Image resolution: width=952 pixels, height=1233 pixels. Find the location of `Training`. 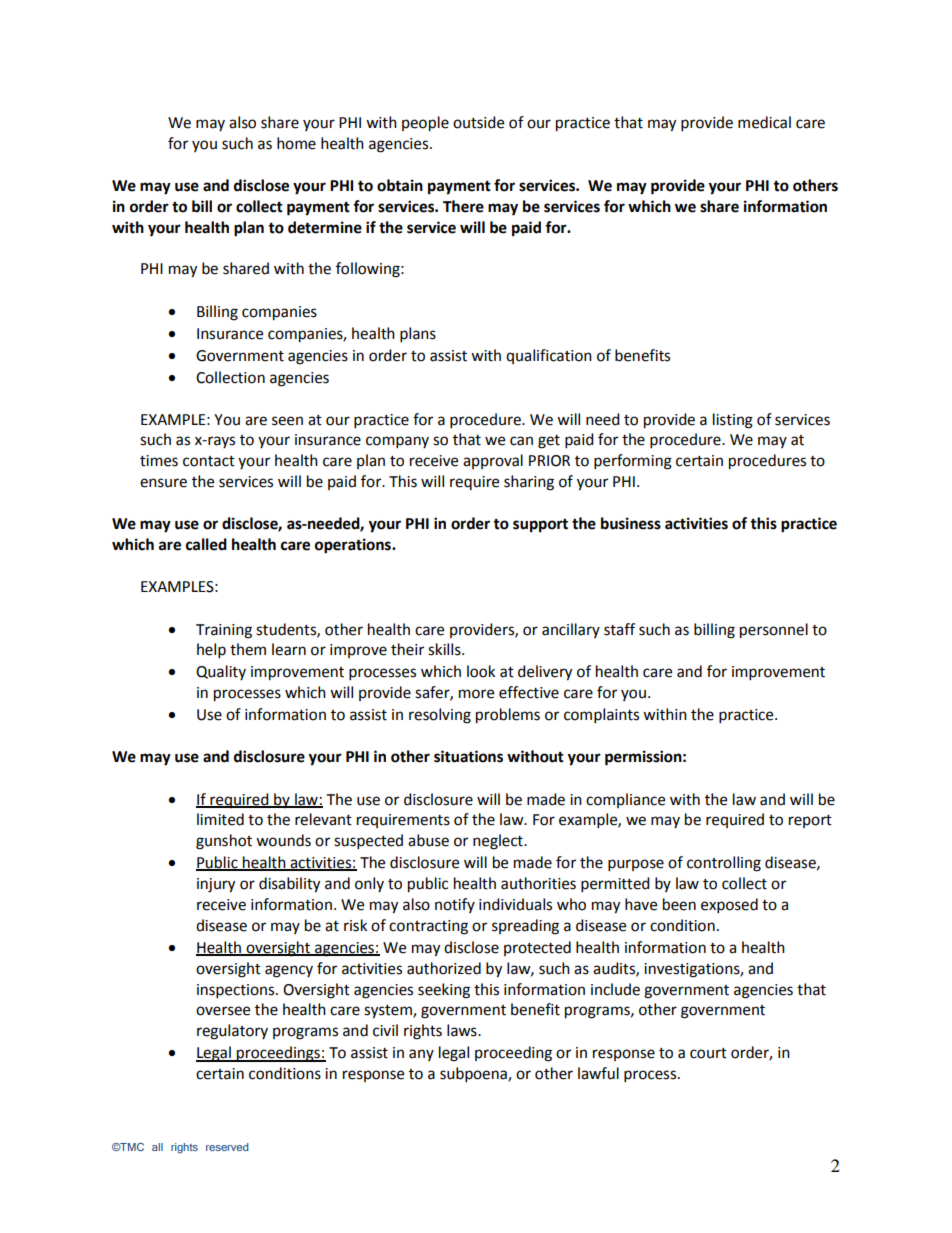

Training is located at coordinates (224, 631).
